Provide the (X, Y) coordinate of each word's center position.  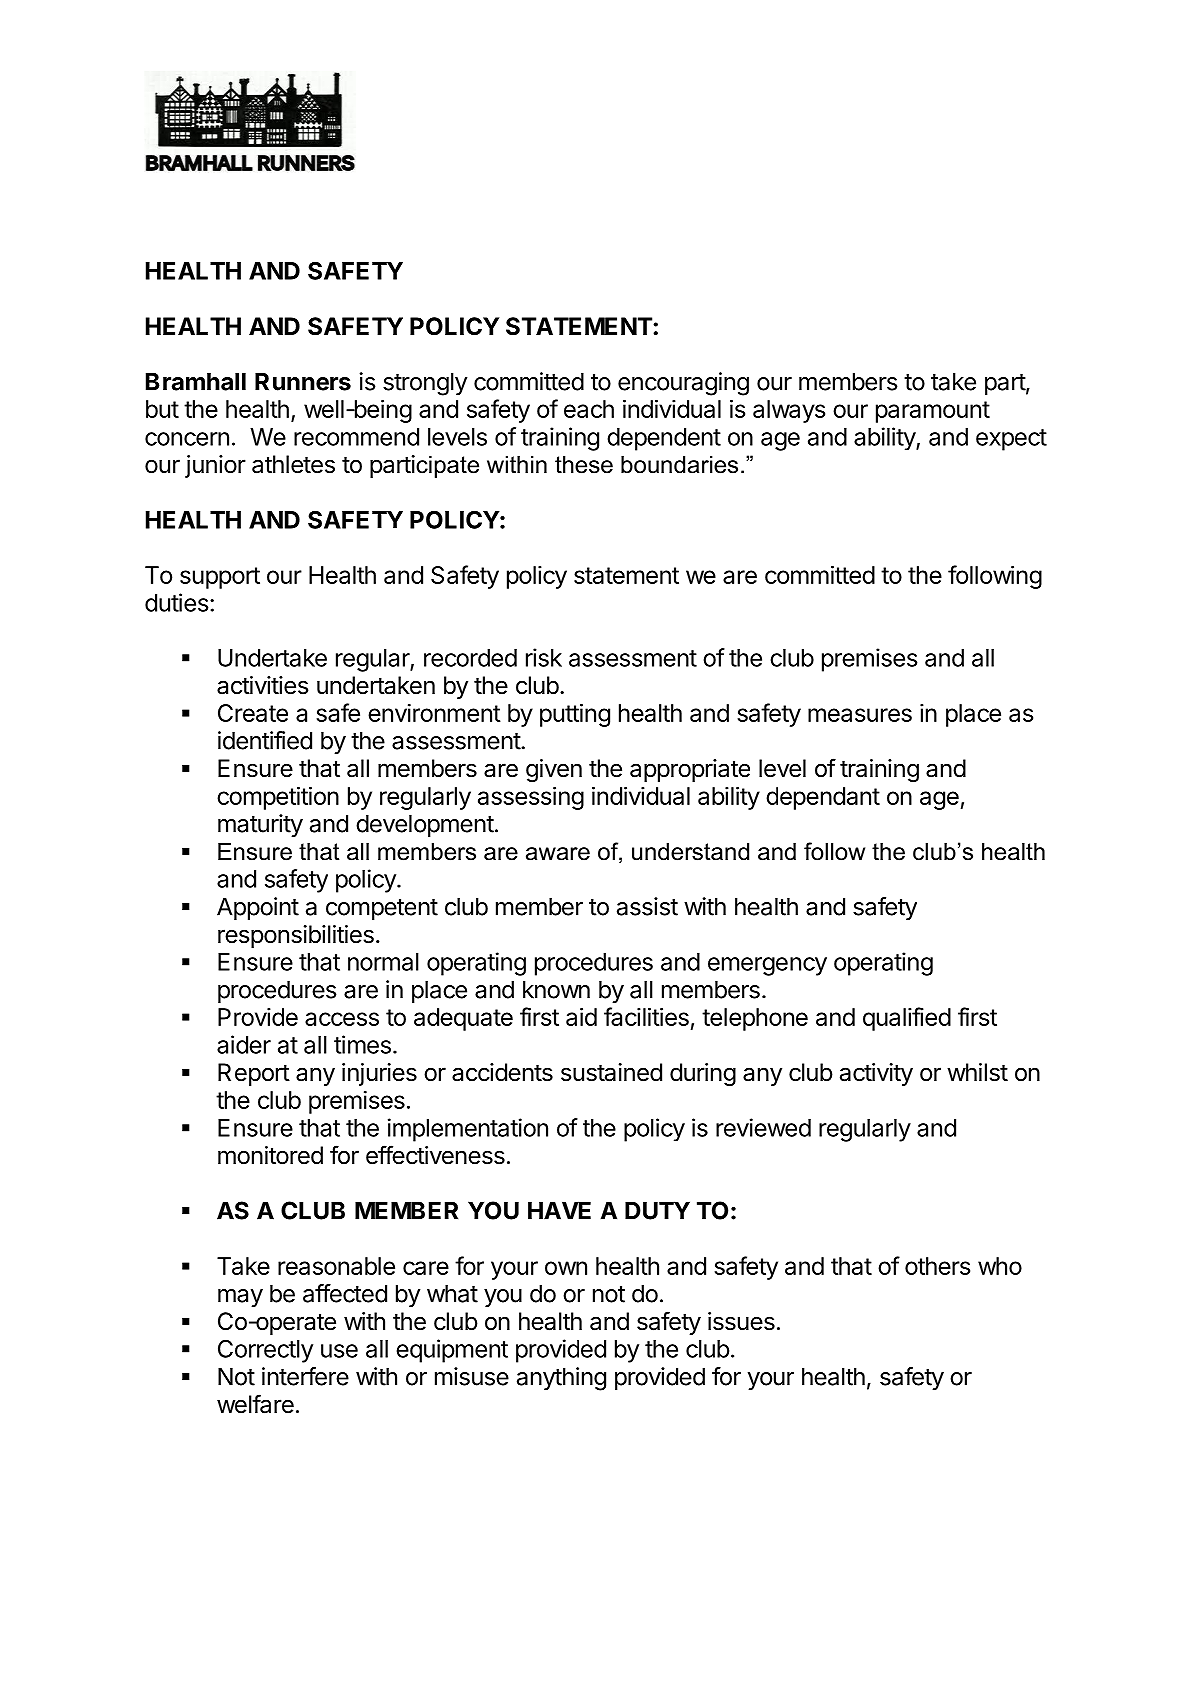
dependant (823, 798)
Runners (303, 381)
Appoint (258, 908)
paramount (933, 412)
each (589, 409)
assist (647, 906)
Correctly (265, 1351)
